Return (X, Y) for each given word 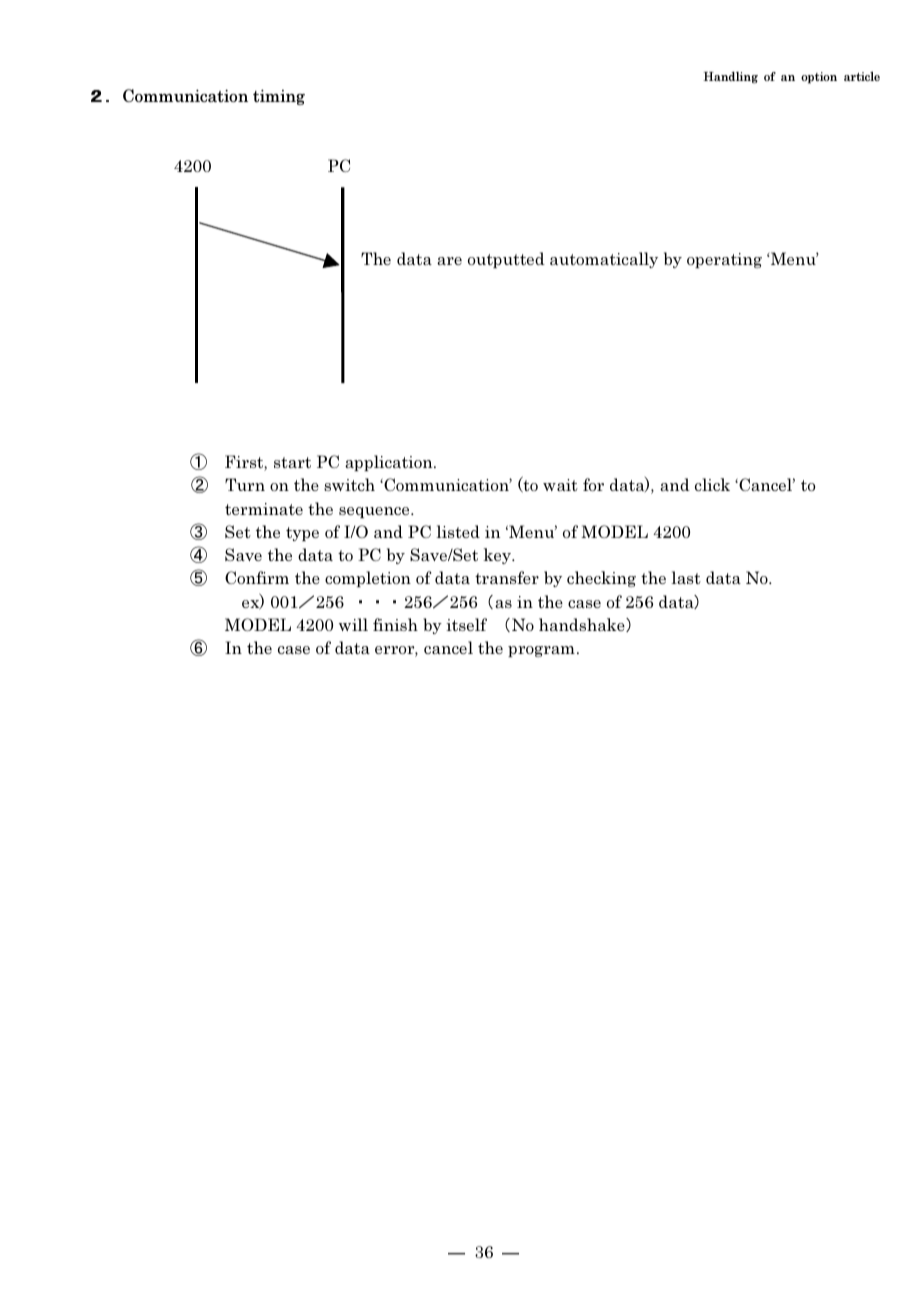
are (449, 261)
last (686, 577)
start (292, 462)
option (819, 78)
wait (560, 485)
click (712, 484)
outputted (506, 260)
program (541, 651)
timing (279, 97)
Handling (730, 77)
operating (724, 260)
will (353, 624)
